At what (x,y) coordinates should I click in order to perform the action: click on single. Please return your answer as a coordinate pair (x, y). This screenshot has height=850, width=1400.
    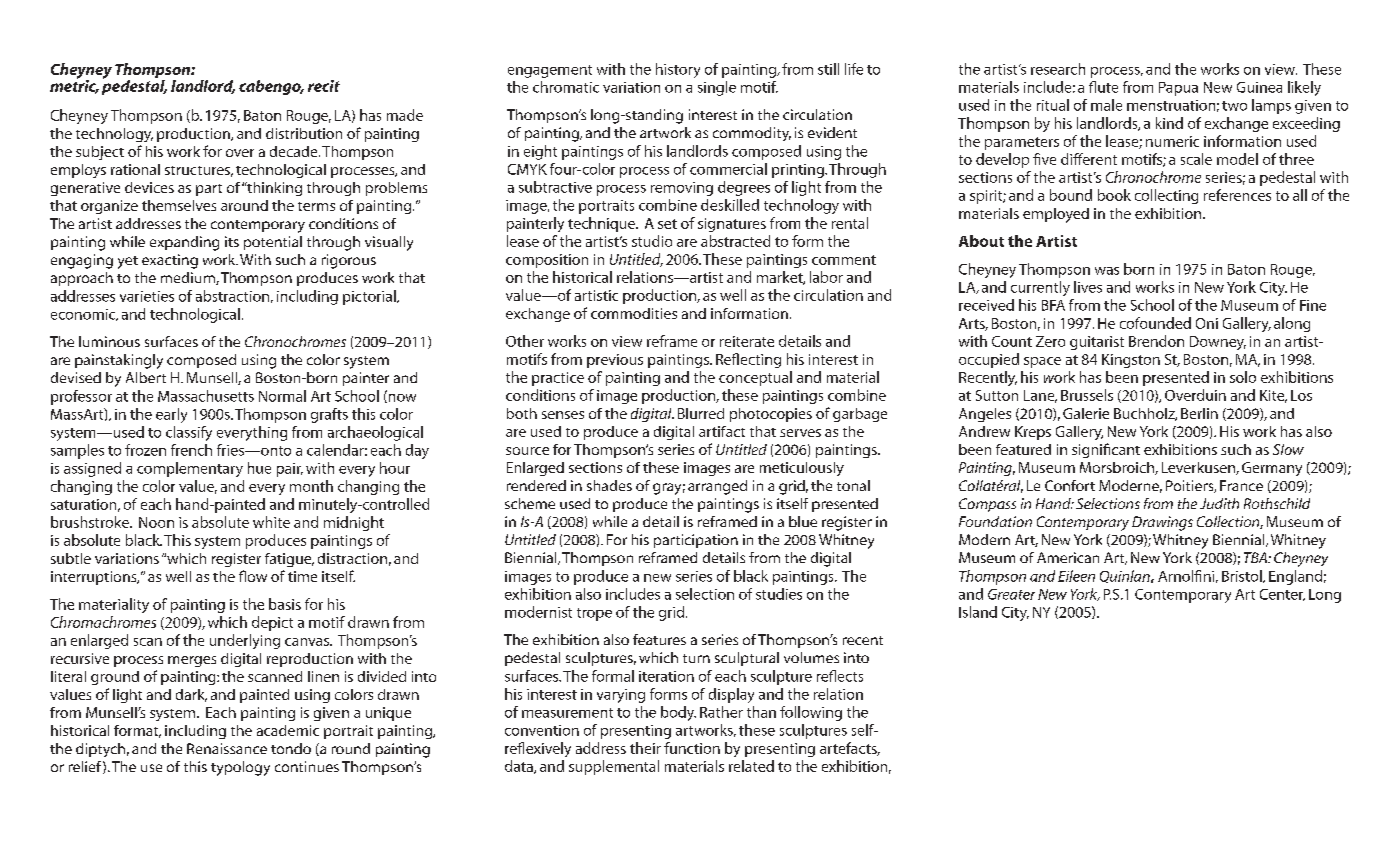
    Looking at the image, I should click on (717, 88).
